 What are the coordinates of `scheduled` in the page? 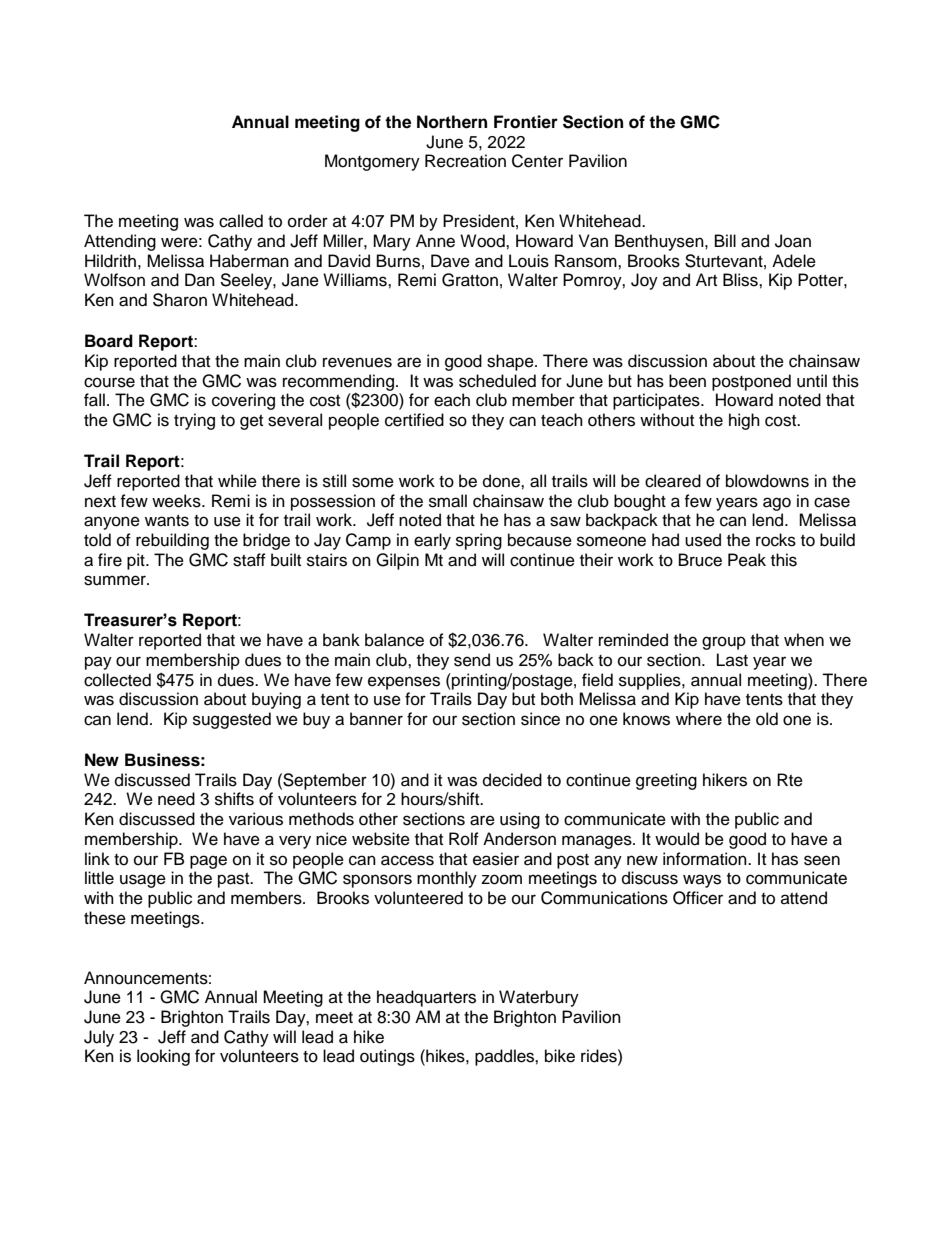 It's located at (497, 381).
